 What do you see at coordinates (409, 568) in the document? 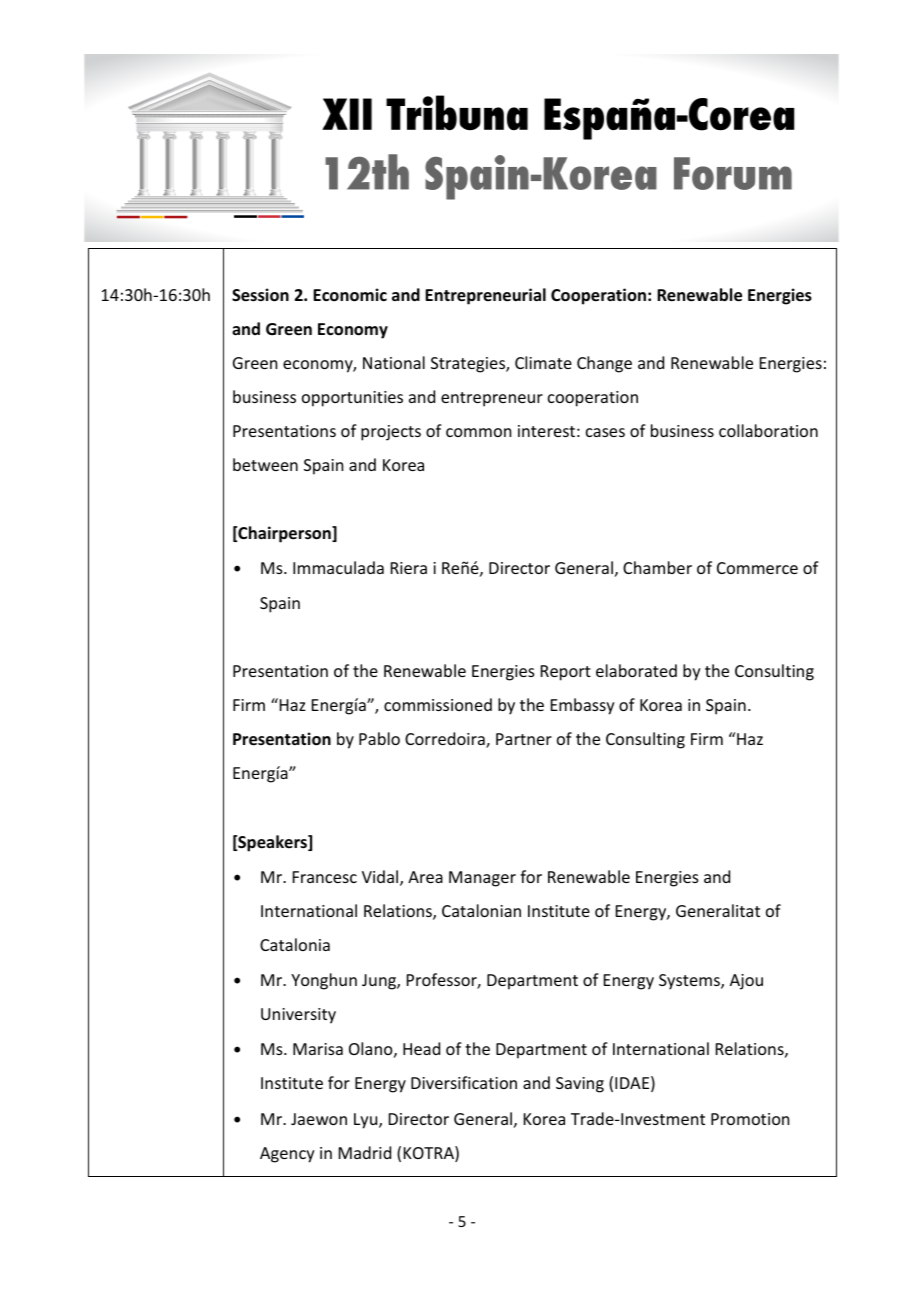
I see `Riera` at bounding box center [409, 568].
